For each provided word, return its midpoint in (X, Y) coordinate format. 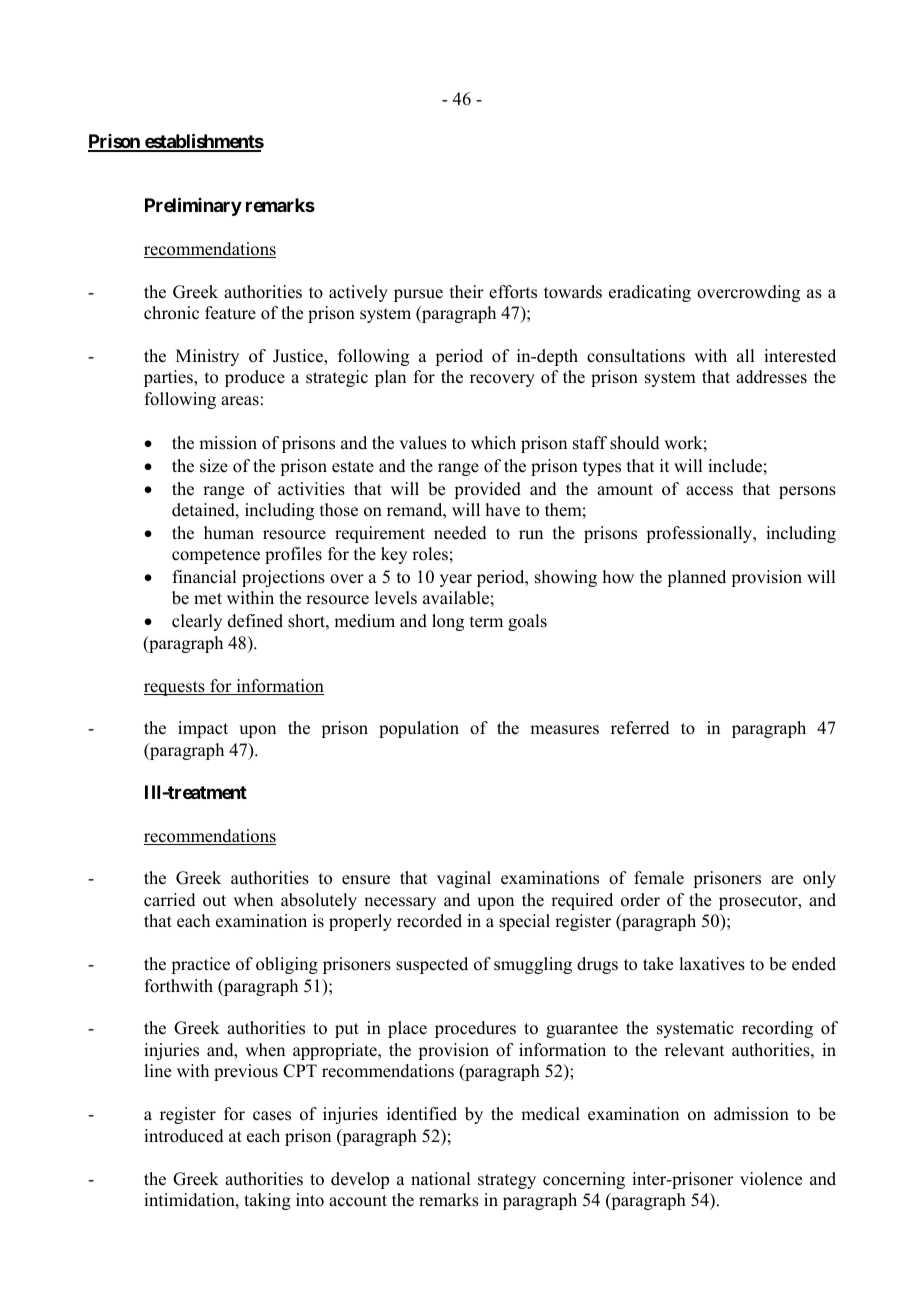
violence (771, 1179)
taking (267, 1201)
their (467, 292)
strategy (507, 1181)
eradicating (650, 293)
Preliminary (193, 206)
